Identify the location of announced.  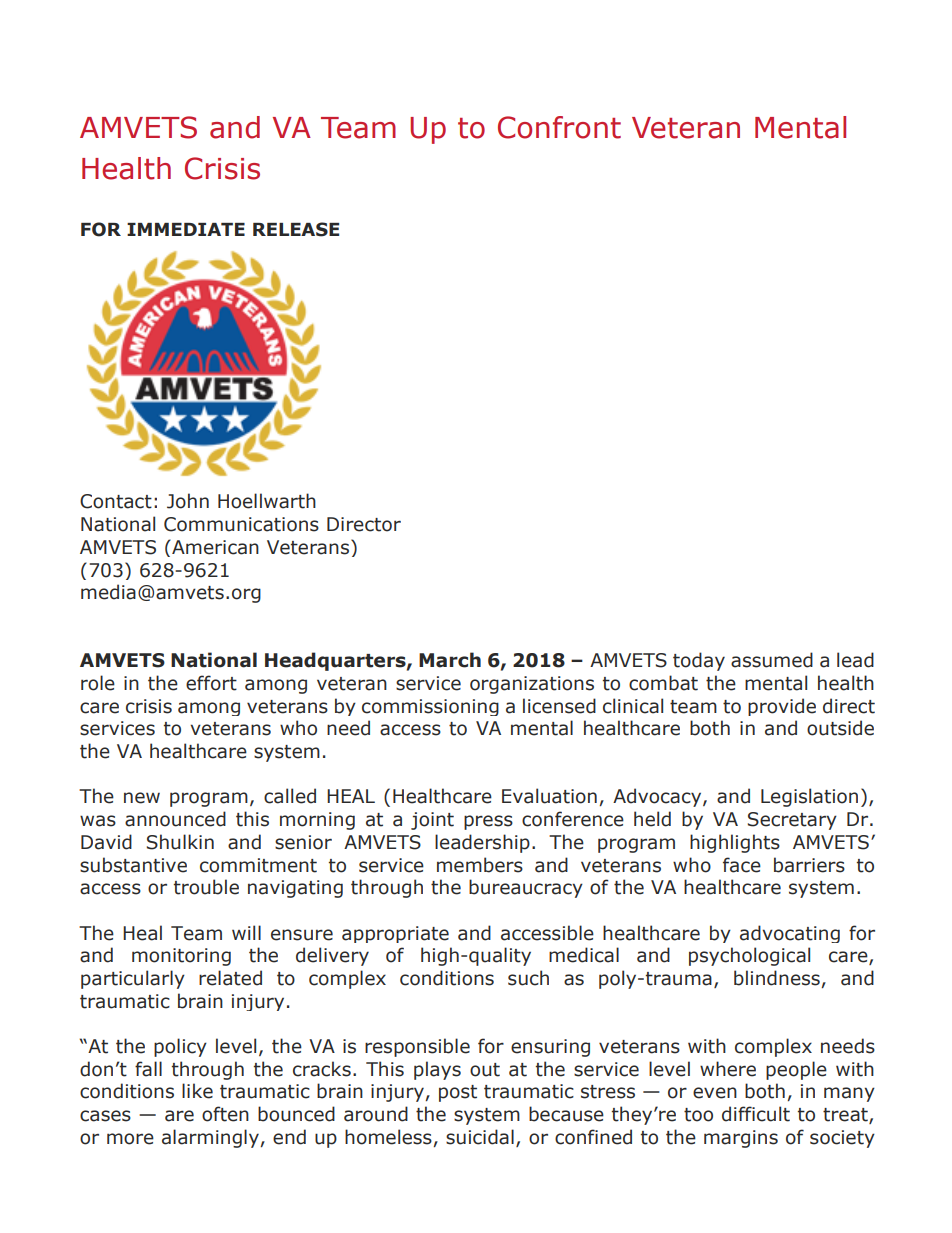
(175, 819).
